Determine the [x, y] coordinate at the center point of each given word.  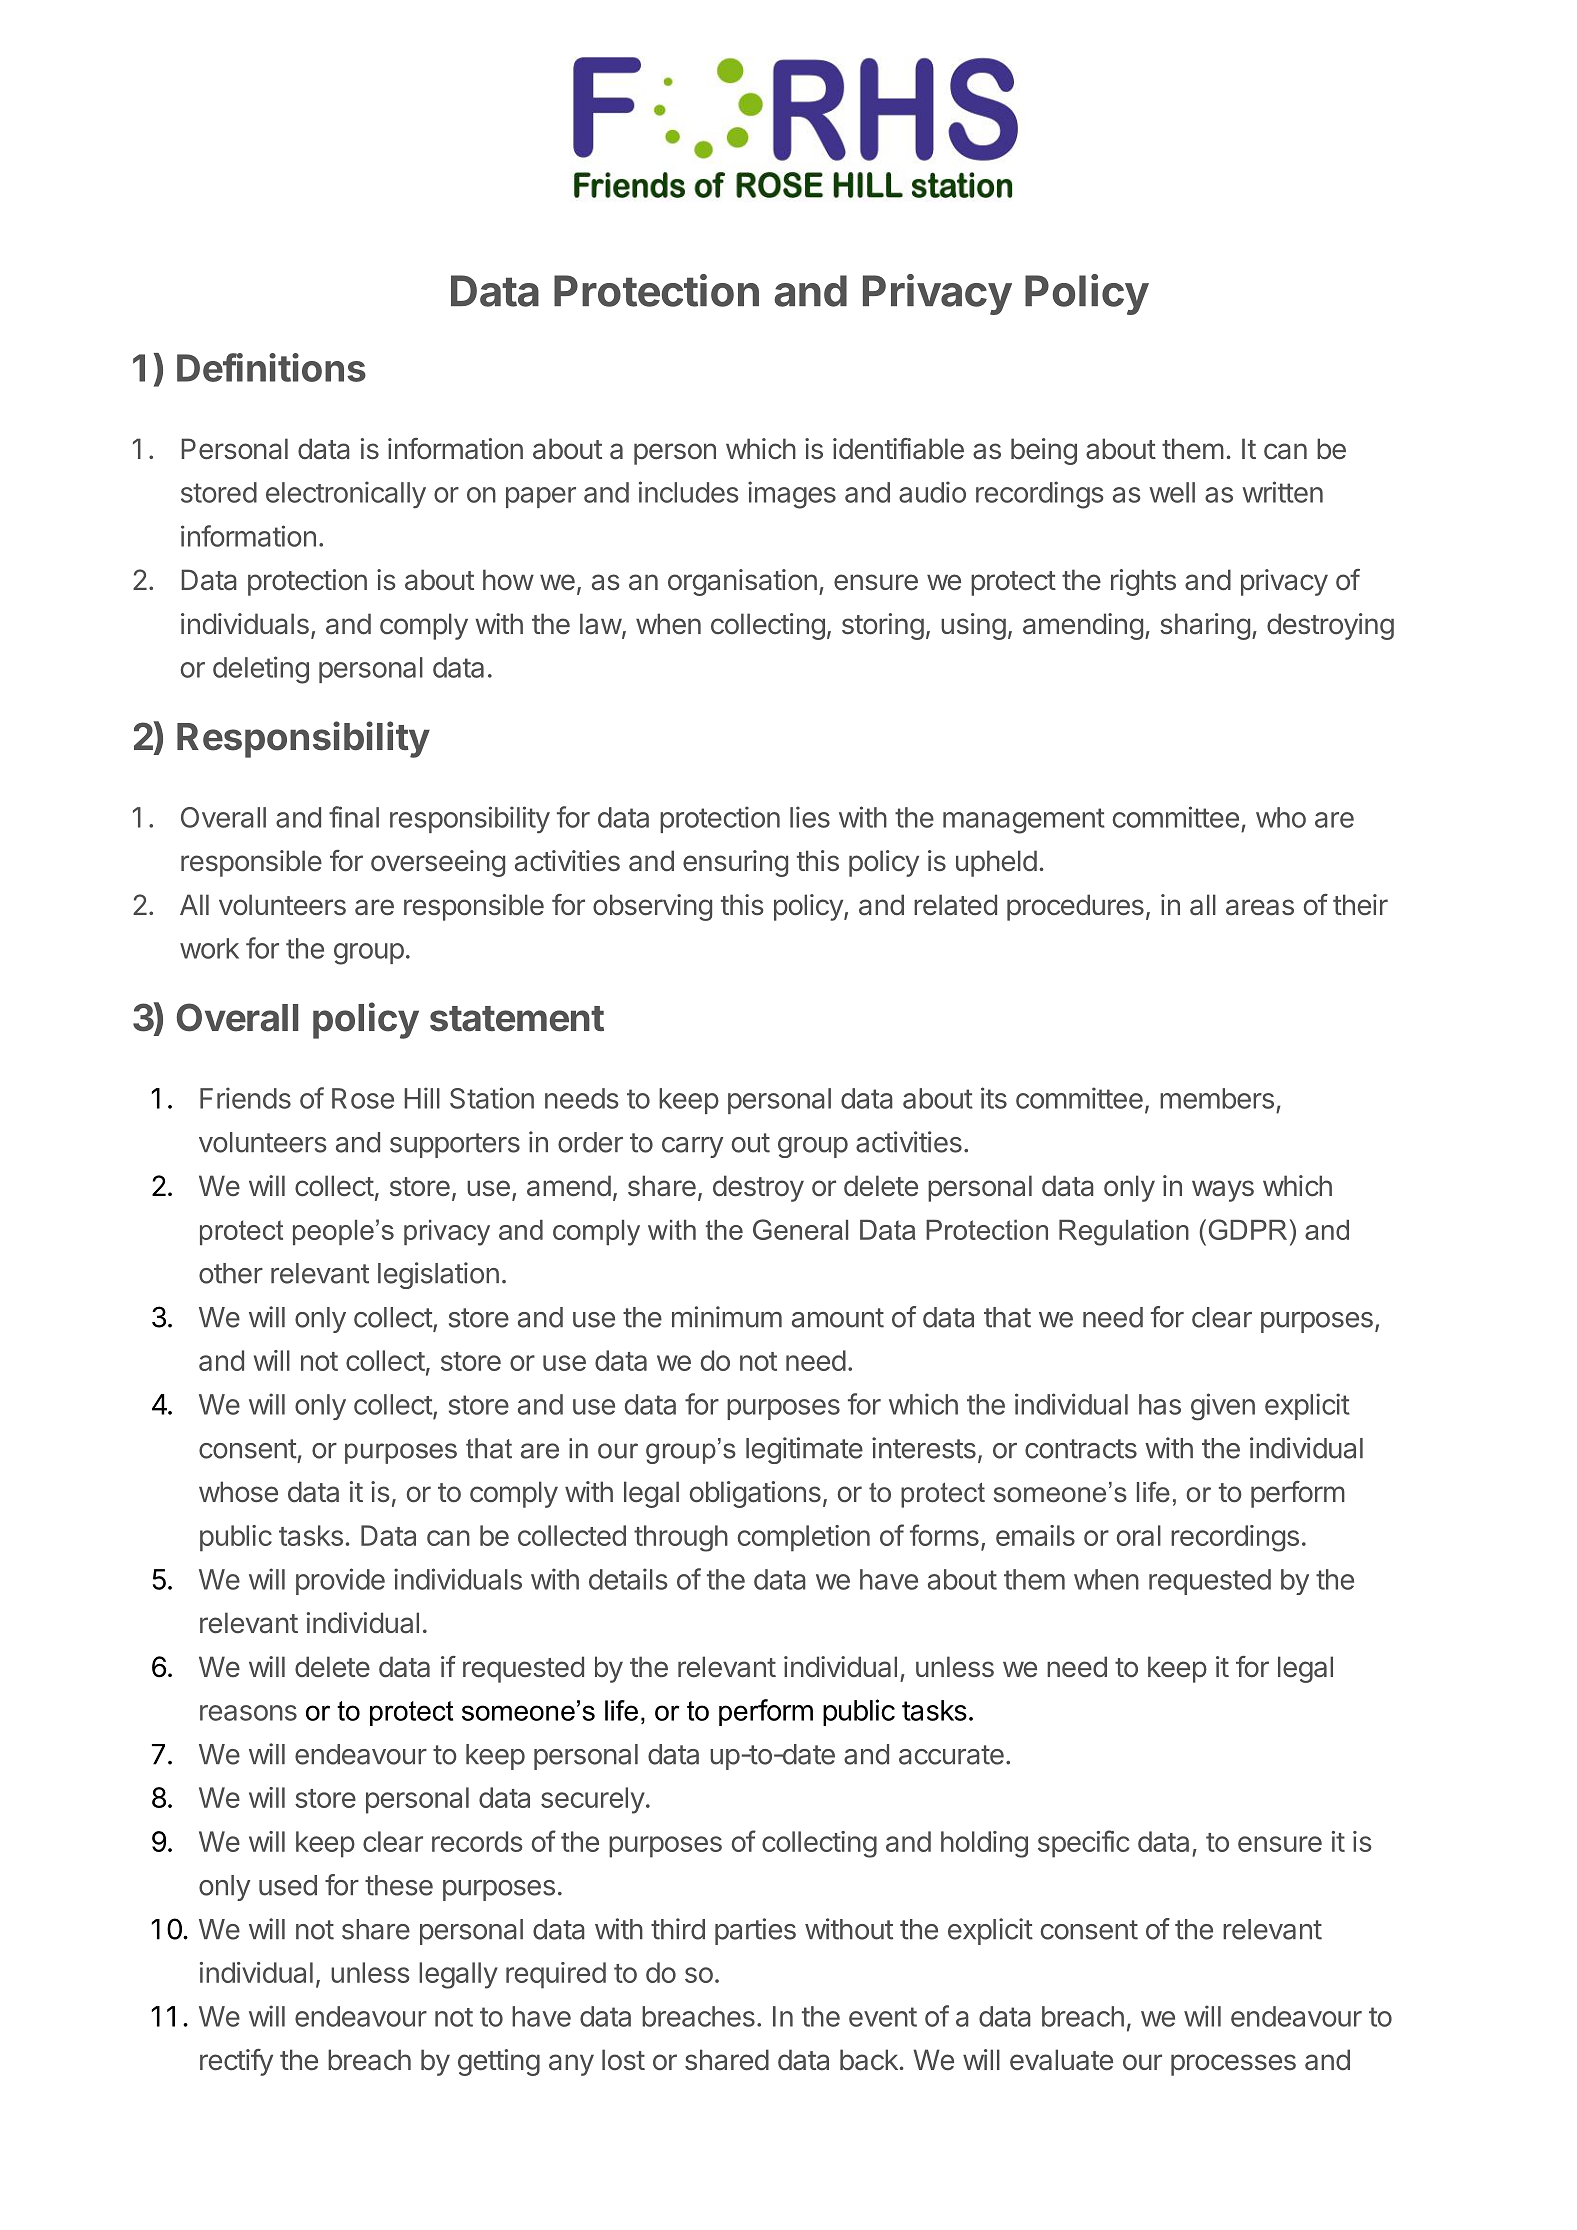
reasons [248, 1713]
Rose [363, 1098]
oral [1139, 1535]
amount [838, 1318]
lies [810, 817]
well [1172, 492]
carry [692, 1147]
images [792, 495]
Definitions [271, 367]
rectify [236, 2062]
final [354, 817]
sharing [1205, 626]
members [1217, 1098]
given [1223, 1407]
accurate [951, 1755]
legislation [438, 1275]
